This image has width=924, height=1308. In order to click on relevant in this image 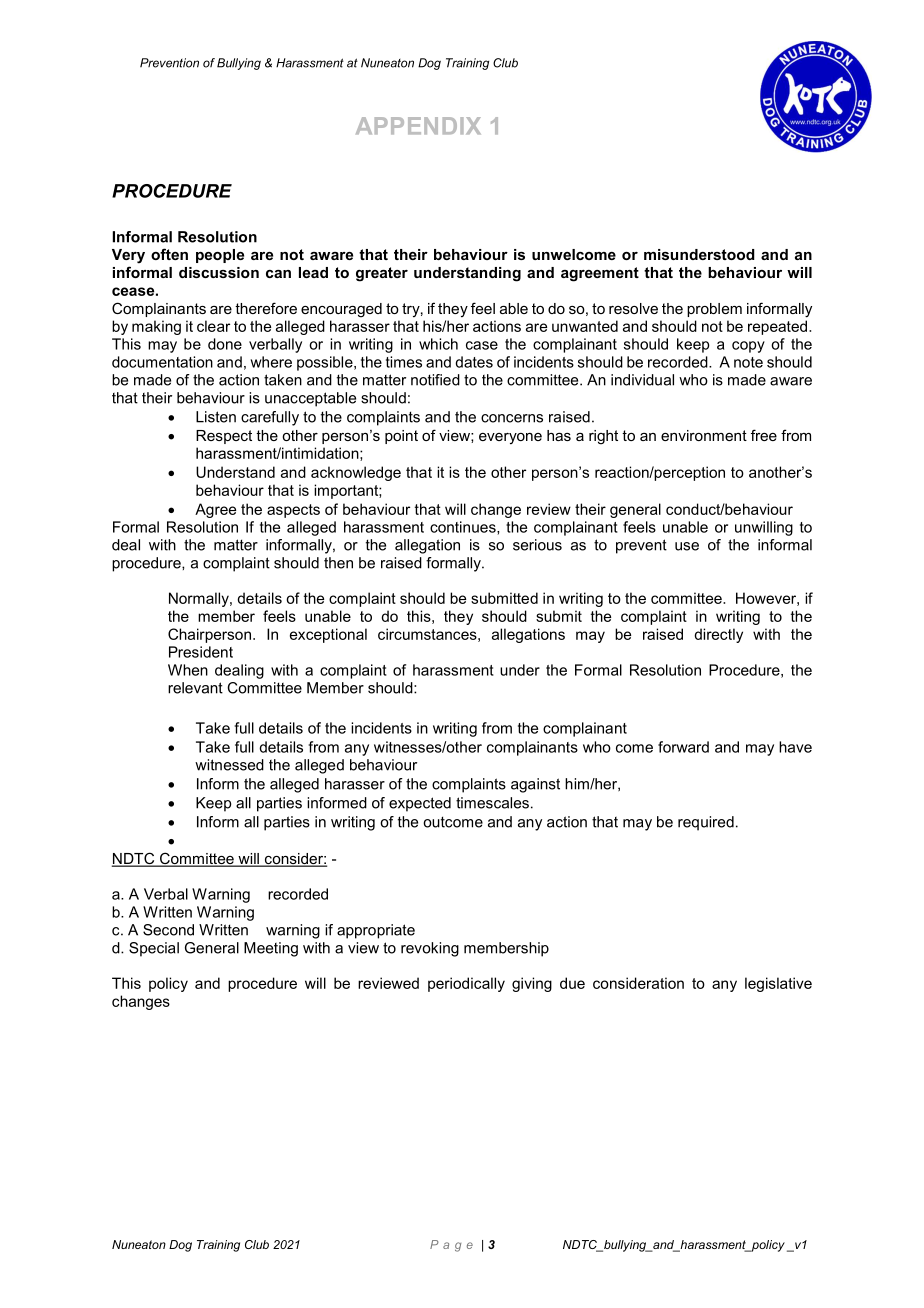, I will do `click(195, 688)`.
